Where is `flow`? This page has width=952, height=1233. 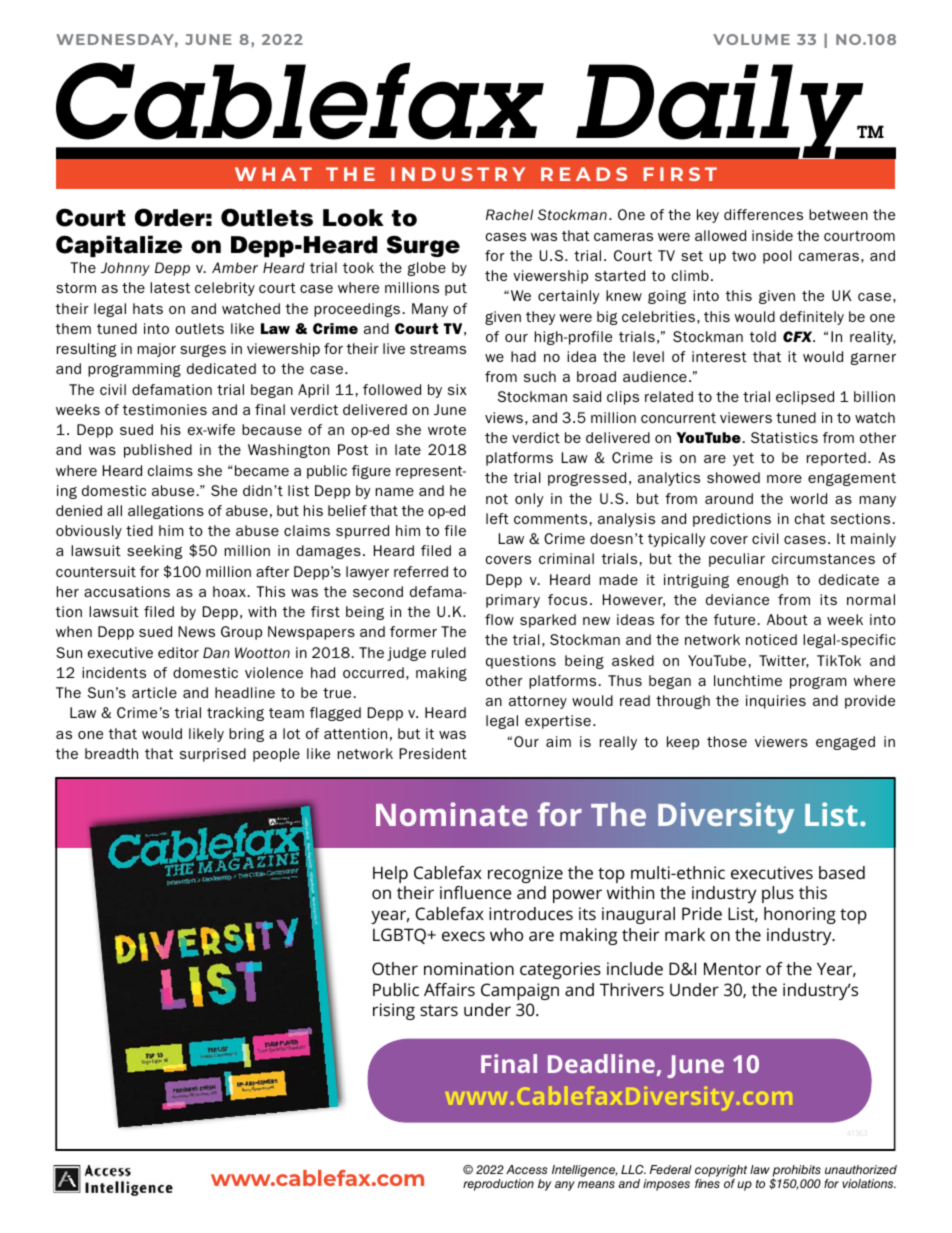 flow is located at coordinates (499, 619).
